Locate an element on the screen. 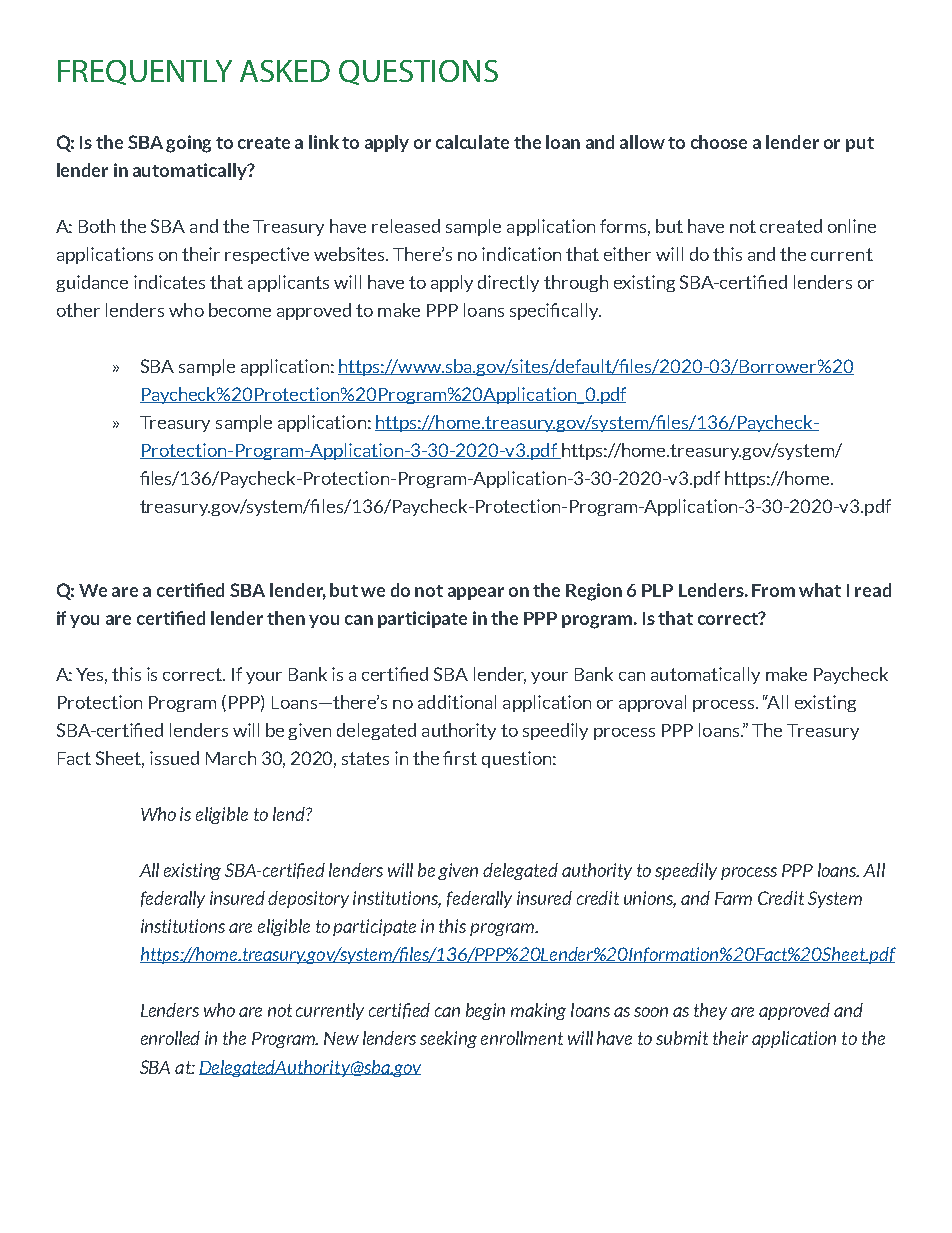 This screenshot has width=952, height=1233. they is located at coordinates (710, 1011).
